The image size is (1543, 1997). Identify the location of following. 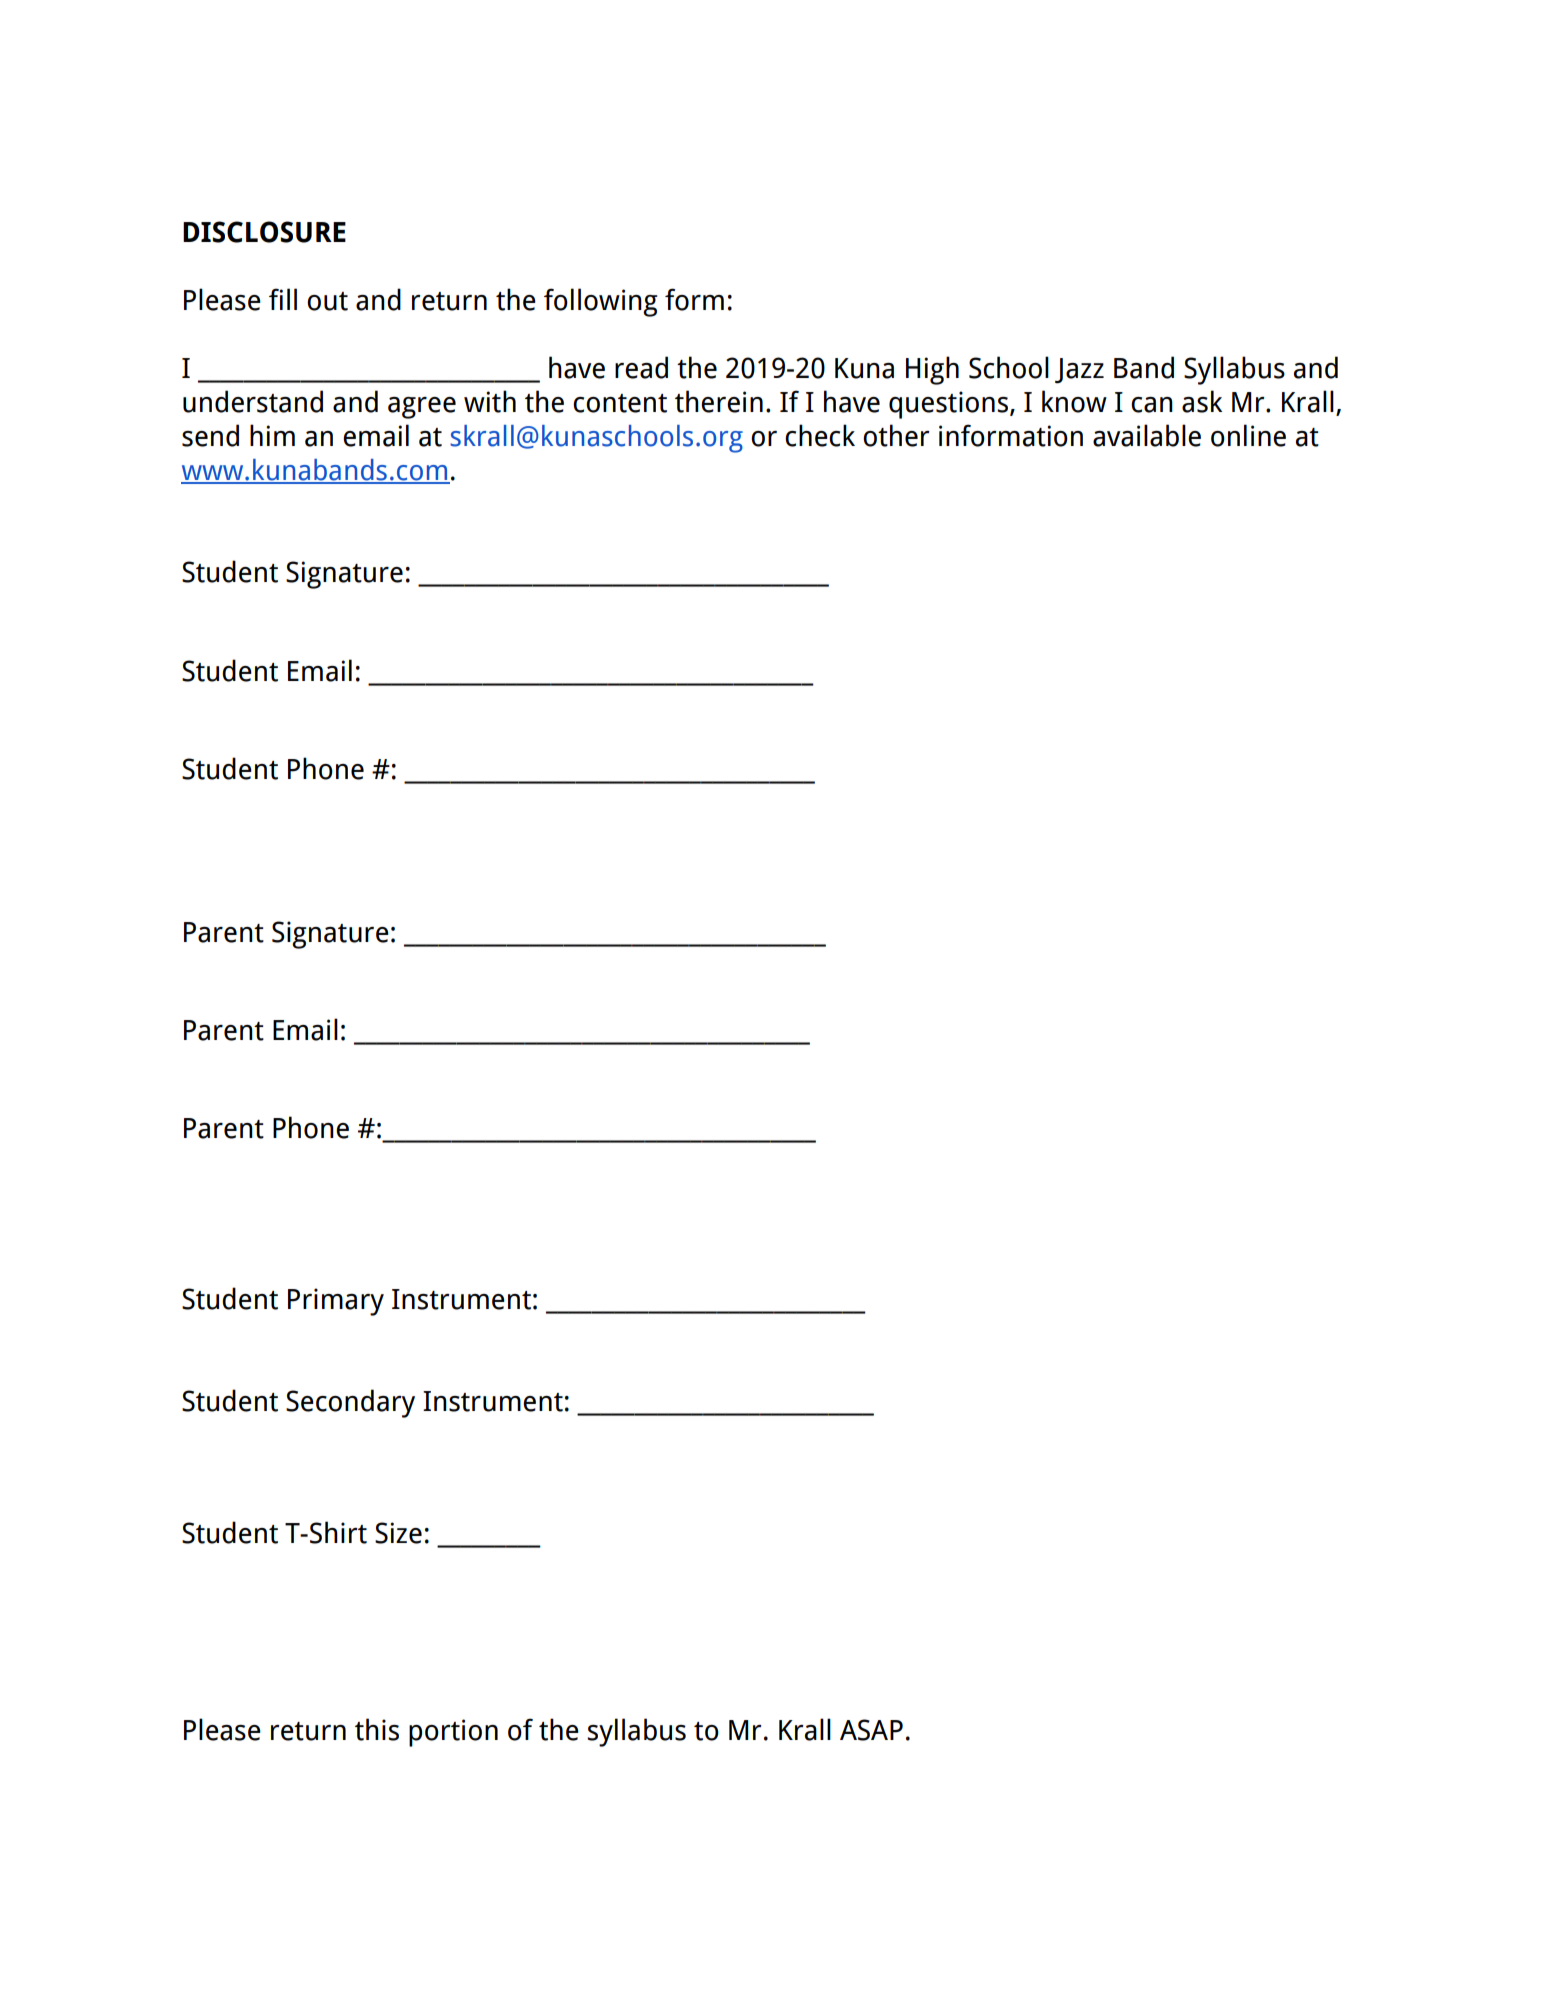
(601, 302).
